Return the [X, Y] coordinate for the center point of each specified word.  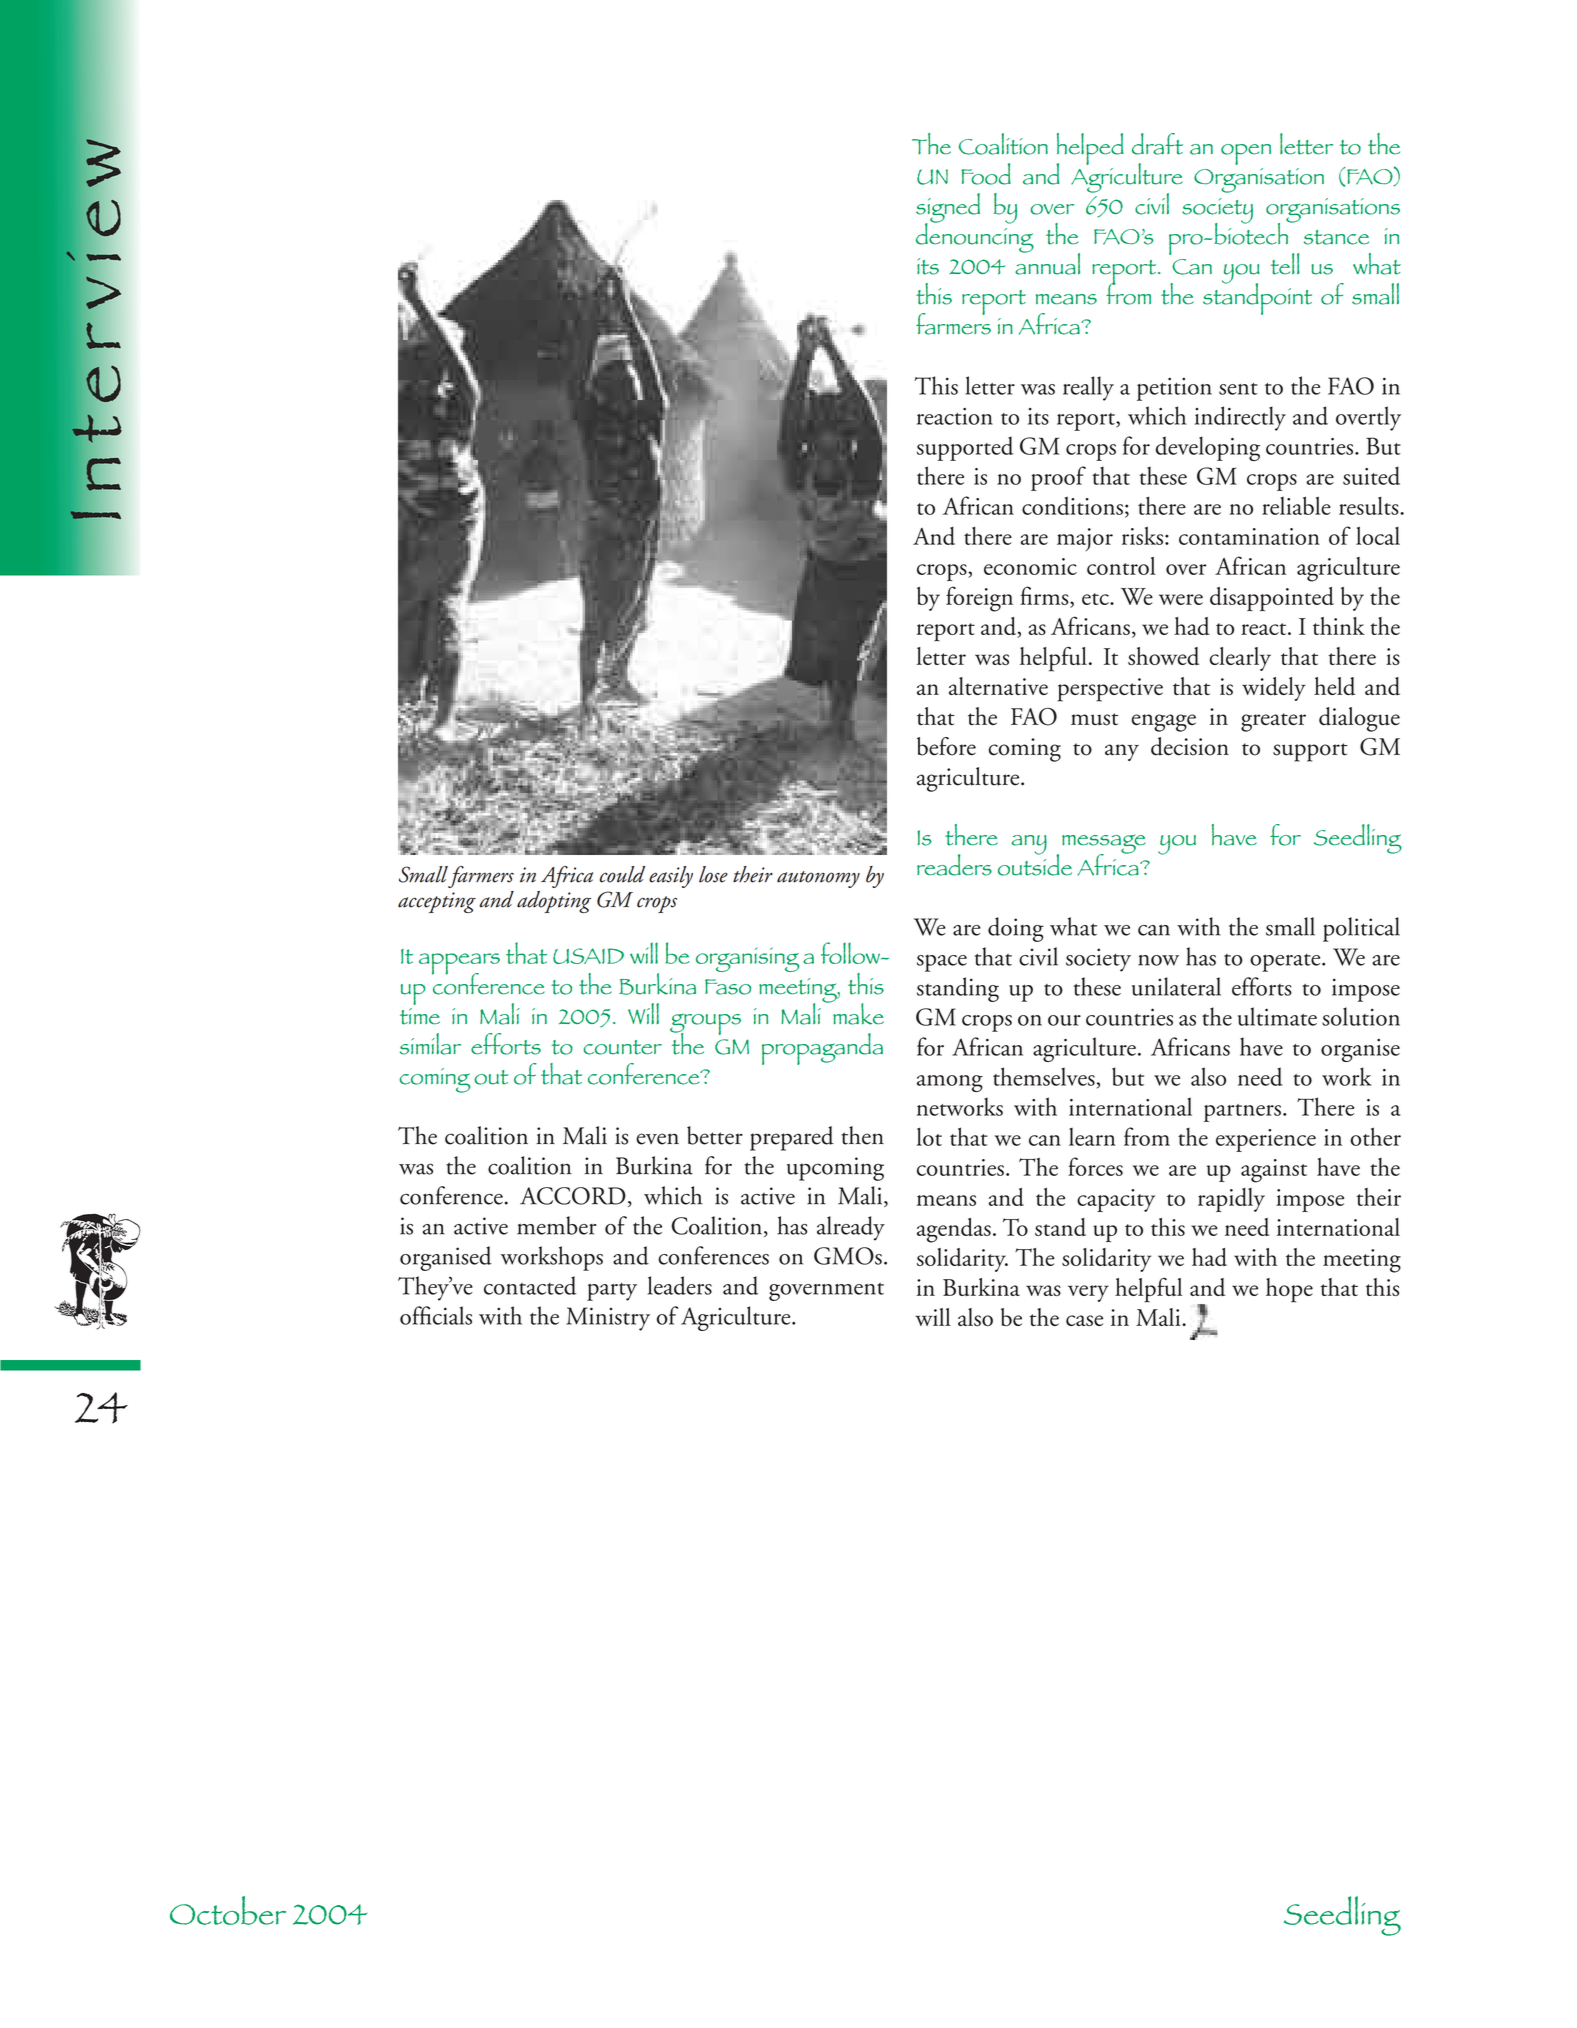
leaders [680, 1285]
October [228, 1910]
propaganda [822, 1049]
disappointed [1272, 599]
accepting [437, 902]
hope [1289, 1290]
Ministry [608, 1319]
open [1246, 154]
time [420, 1016]
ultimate [1277, 1016]
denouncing [975, 236]
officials [436, 1315]
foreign [979, 599]
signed [948, 209]
